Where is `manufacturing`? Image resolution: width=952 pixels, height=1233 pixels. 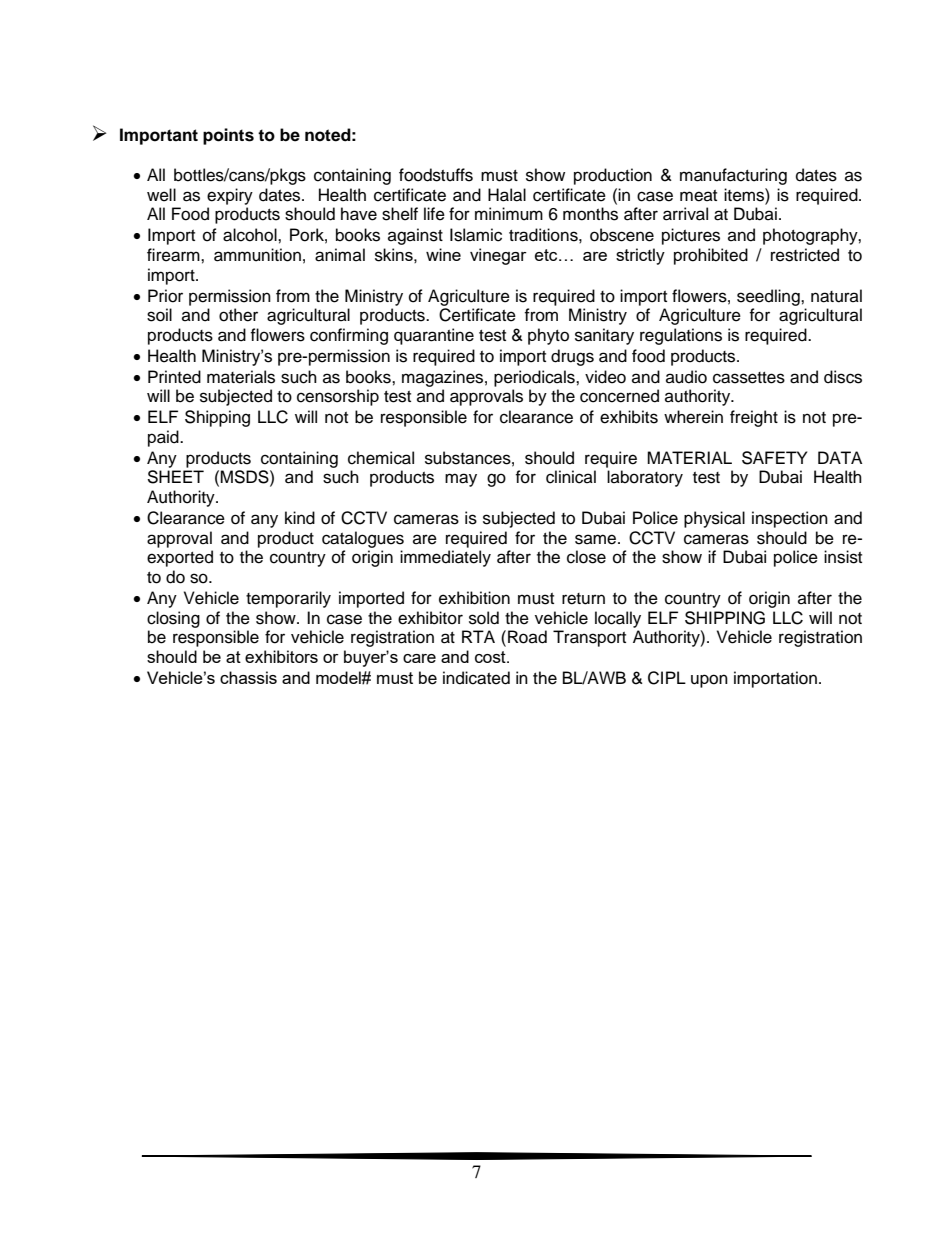 manufacturing is located at coordinates (733, 176).
